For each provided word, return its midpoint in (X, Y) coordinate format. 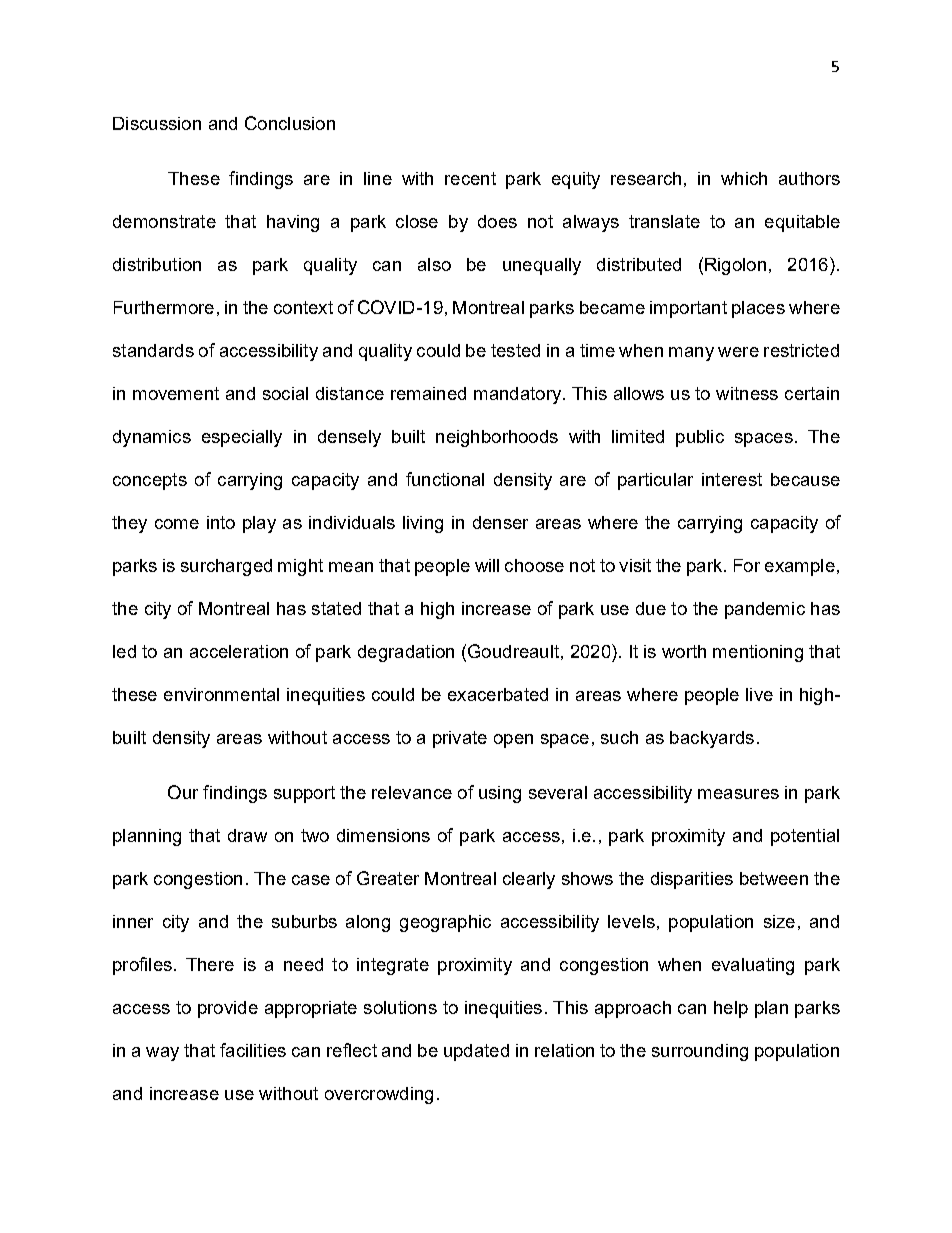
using (500, 794)
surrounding (700, 1052)
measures (738, 794)
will (487, 565)
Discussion (157, 123)
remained (428, 393)
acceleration (239, 651)
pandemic (765, 610)
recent (470, 178)
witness (747, 393)
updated (476, 1052)
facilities (253, 1050)
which (744, 178)
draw (247, 835)
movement (176, 393)
